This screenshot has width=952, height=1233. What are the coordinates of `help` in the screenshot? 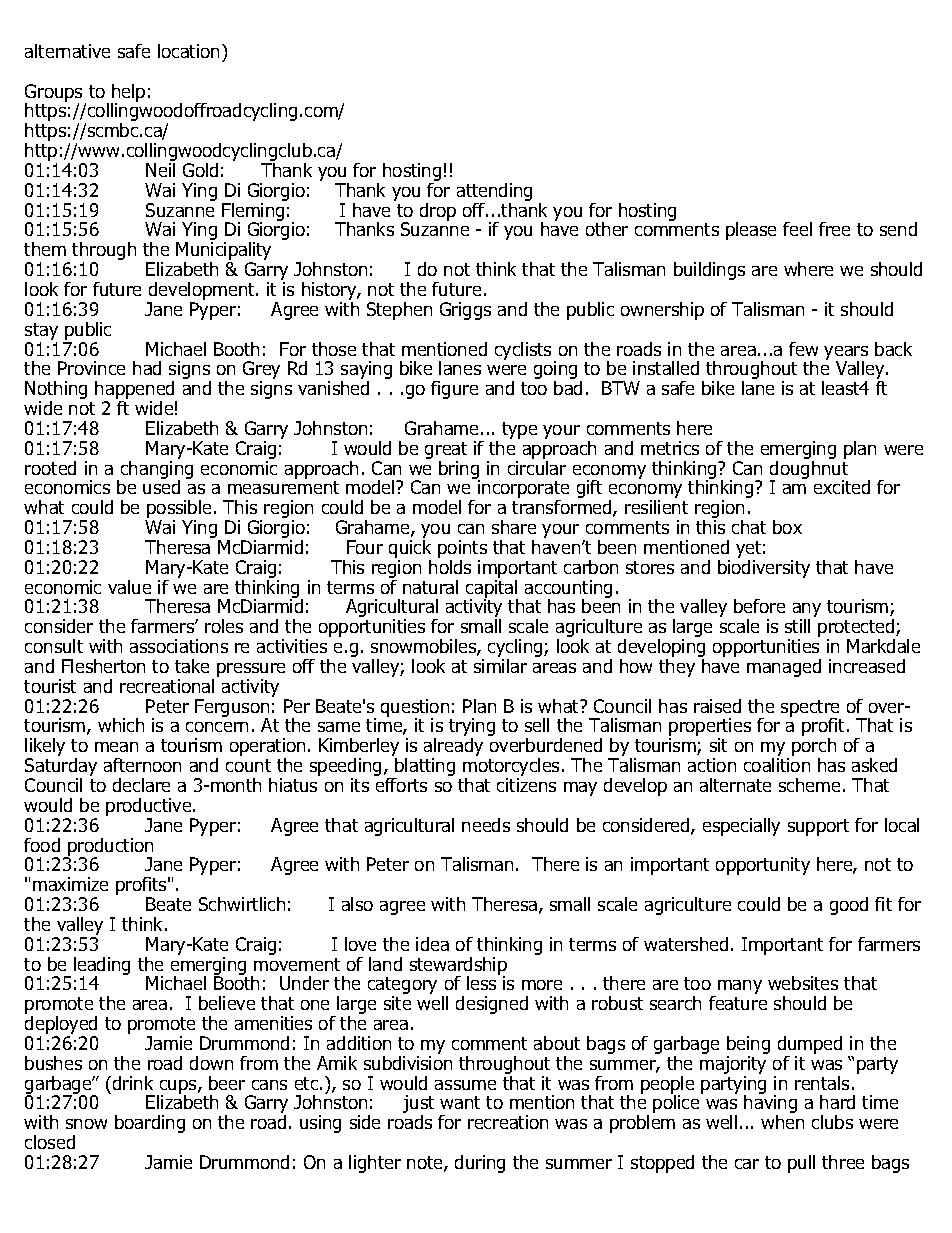 It's located at (128, 94).
